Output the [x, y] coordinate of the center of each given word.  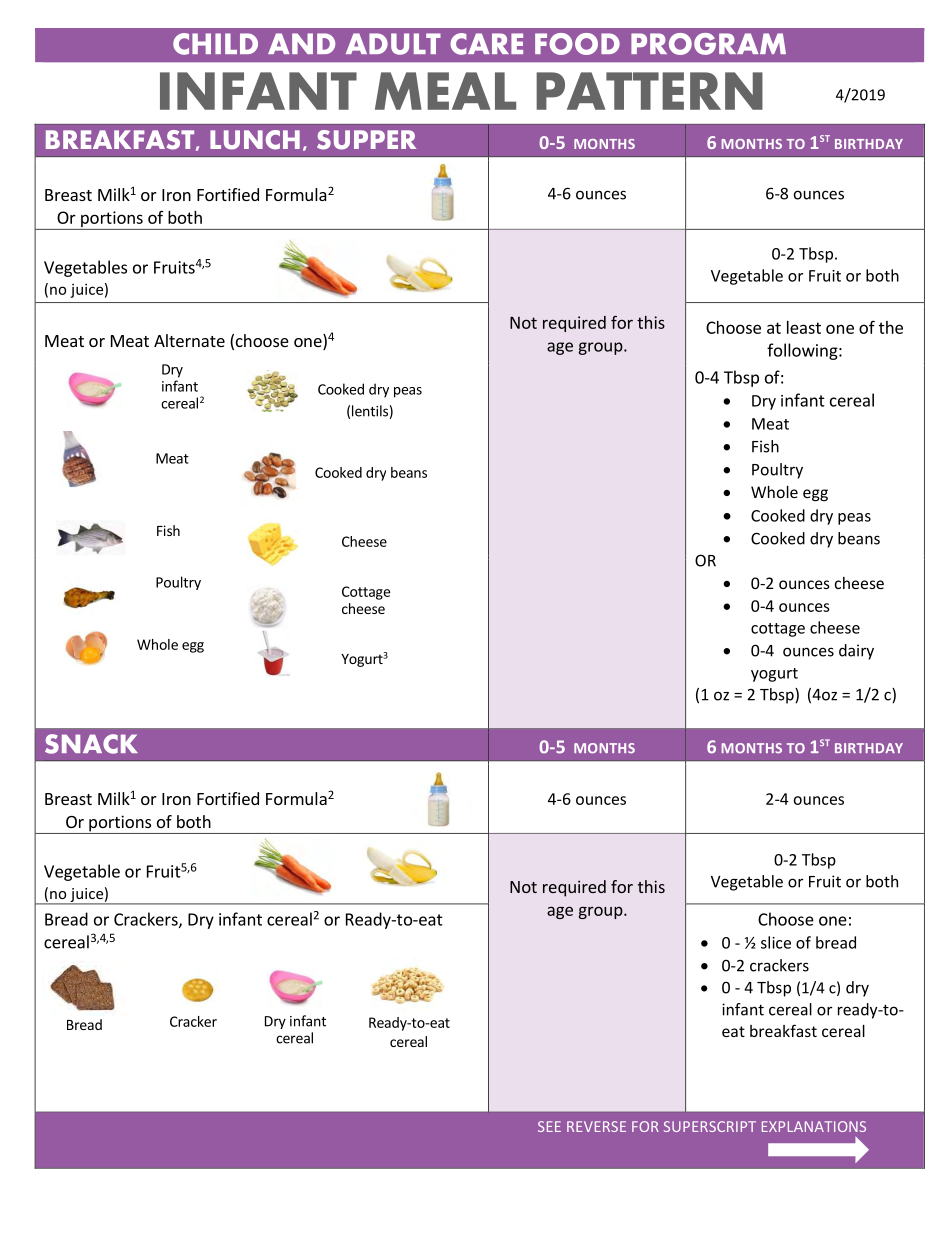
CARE [486, 44]
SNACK [91, 744]
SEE [549, 1126]
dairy [856, 652]
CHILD [215, 44]
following [803, 351]
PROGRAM [708, 44]
